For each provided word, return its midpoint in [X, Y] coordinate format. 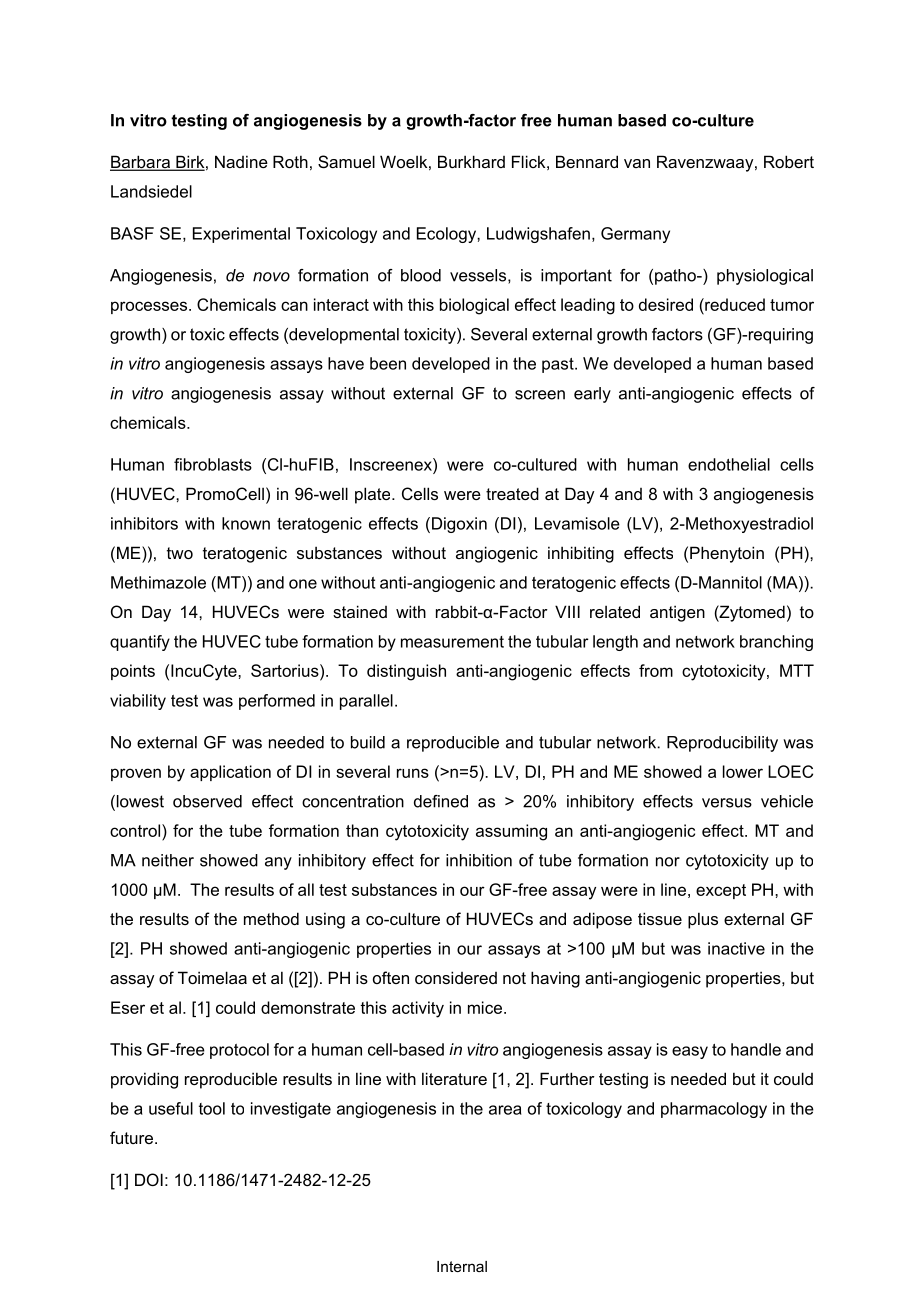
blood [421, 275]
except [721, 891]
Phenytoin [727, 554]
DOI [149, 1179]
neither [168, 860]
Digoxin [459, 525]
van [637, 163]
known [246, 523]
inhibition [479, 860]
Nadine [241, 161]
